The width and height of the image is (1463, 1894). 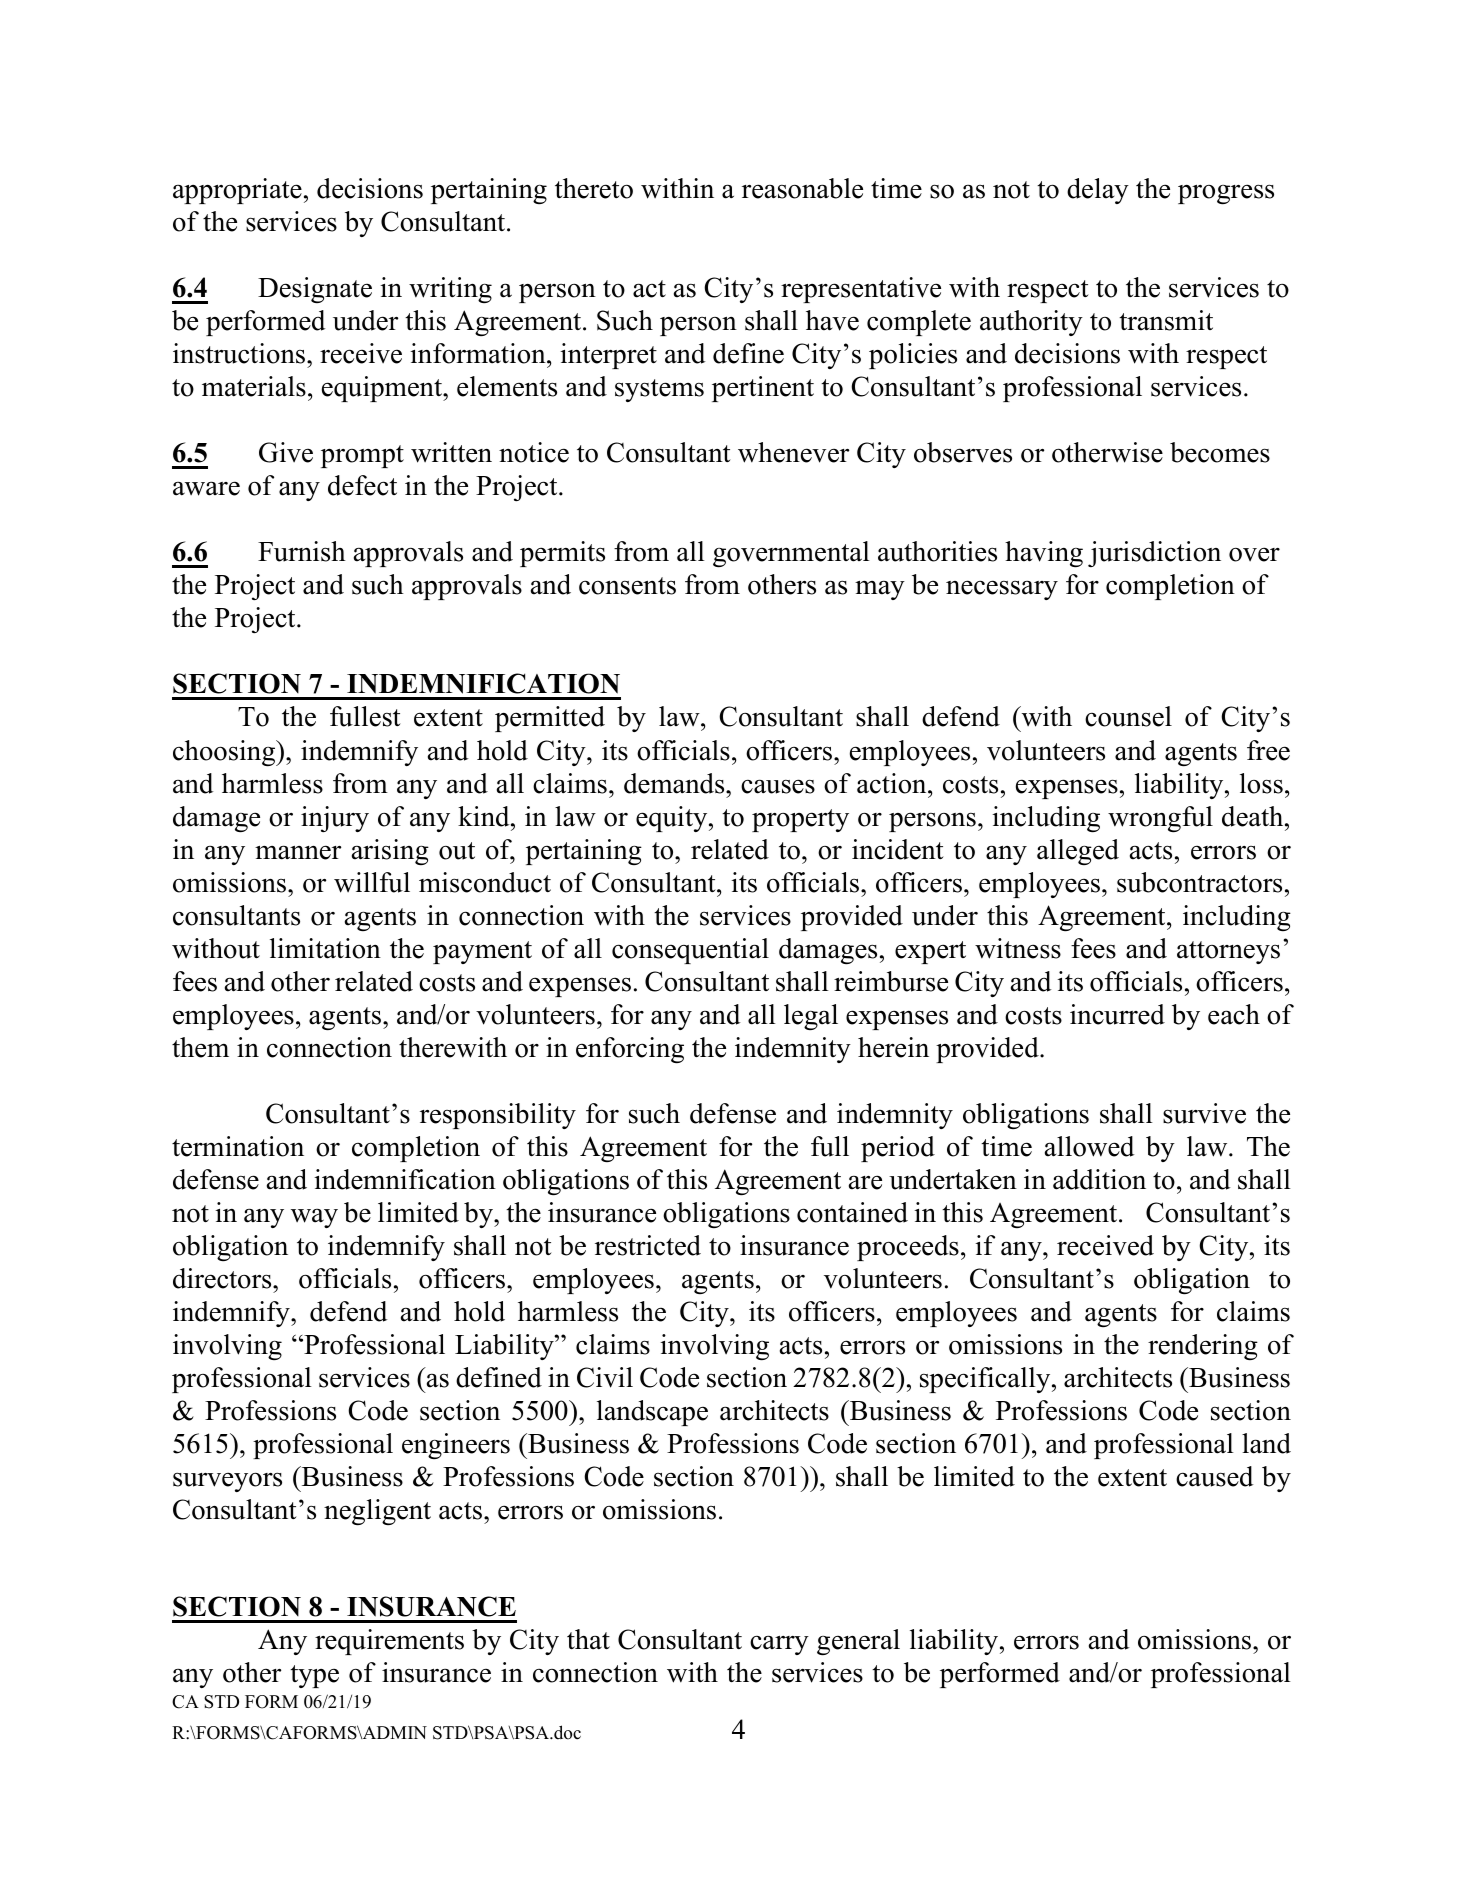 What do you see at coordinates (1128, 716) in the image?
I see `counsel` at bounding box center [1128, 716].
